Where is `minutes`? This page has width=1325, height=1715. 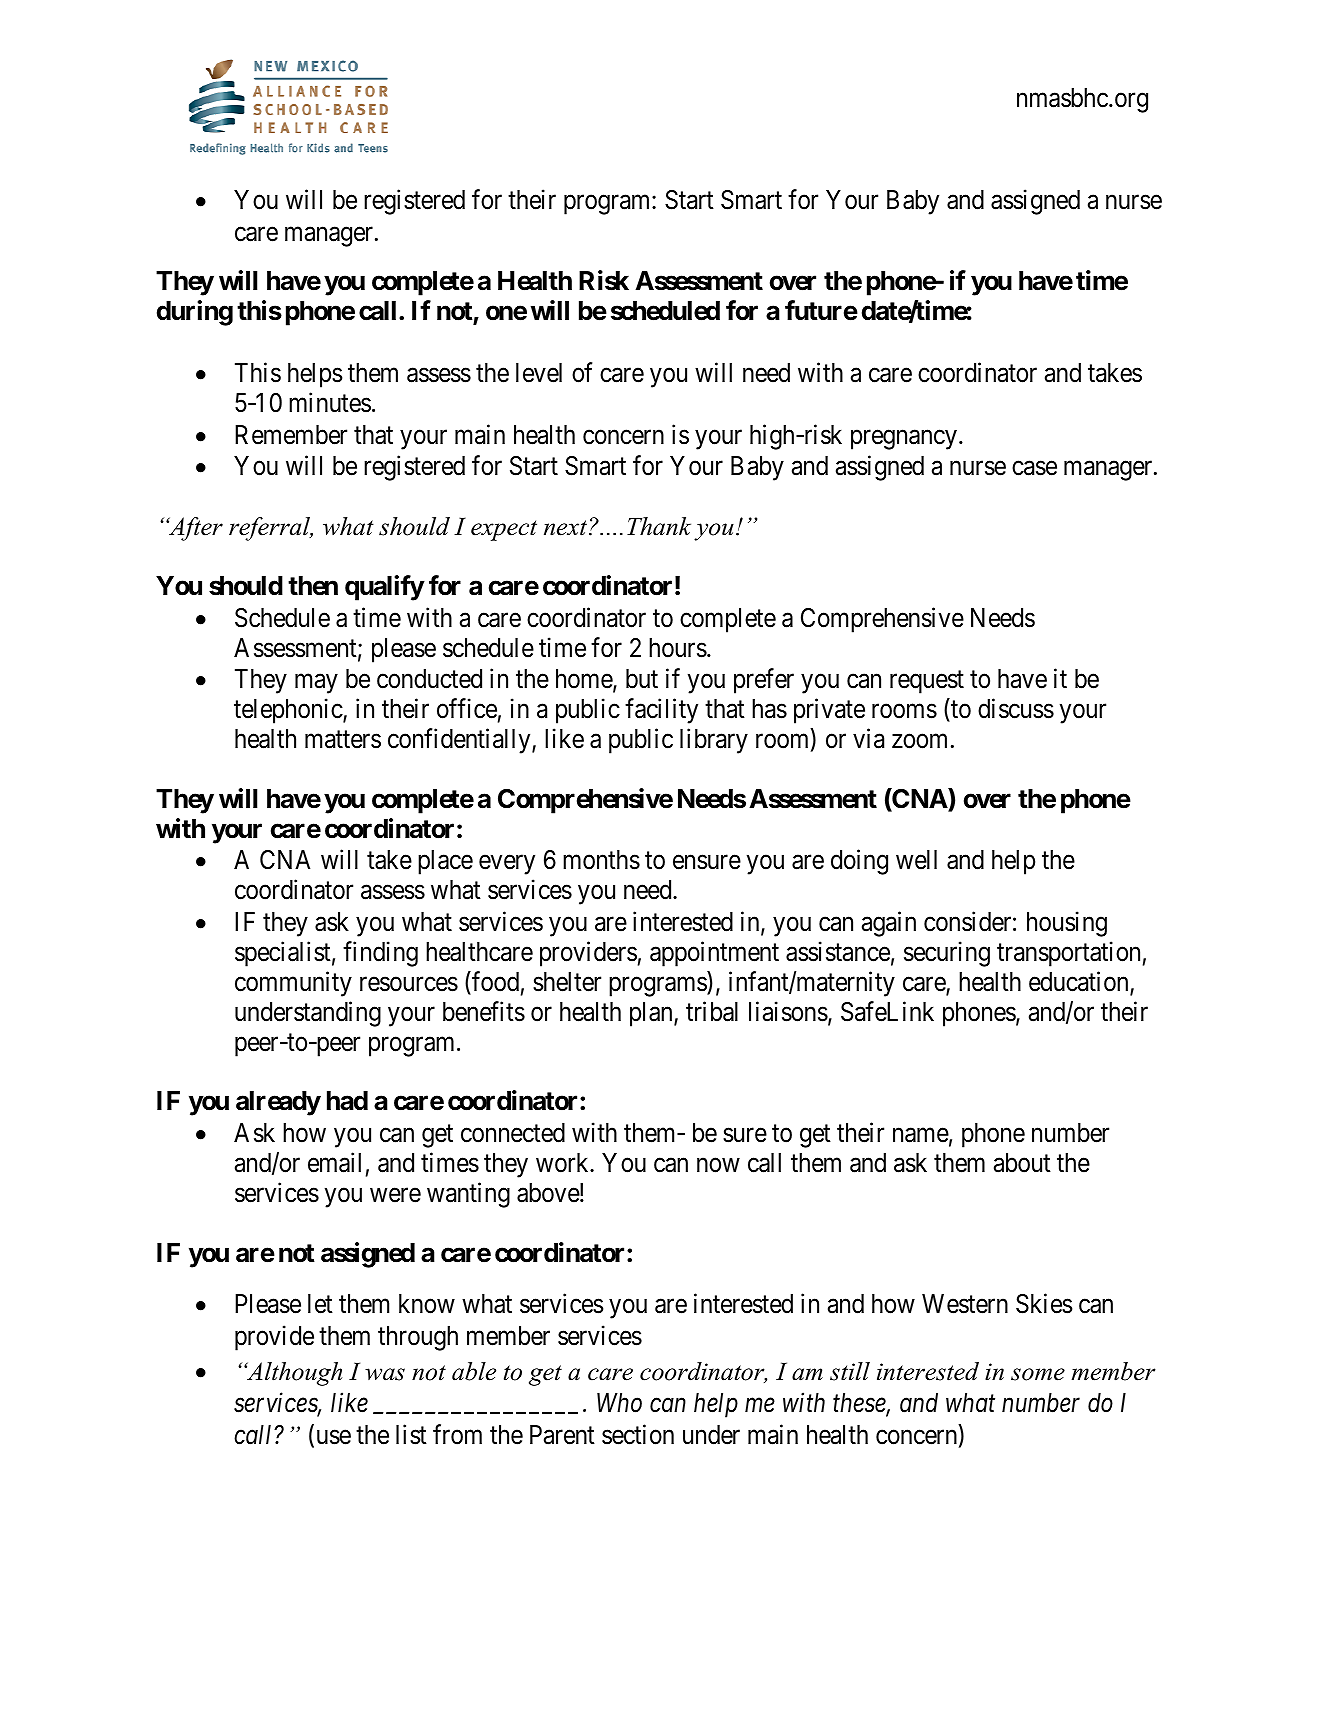
minutes is located at coordinates (330, 402).
